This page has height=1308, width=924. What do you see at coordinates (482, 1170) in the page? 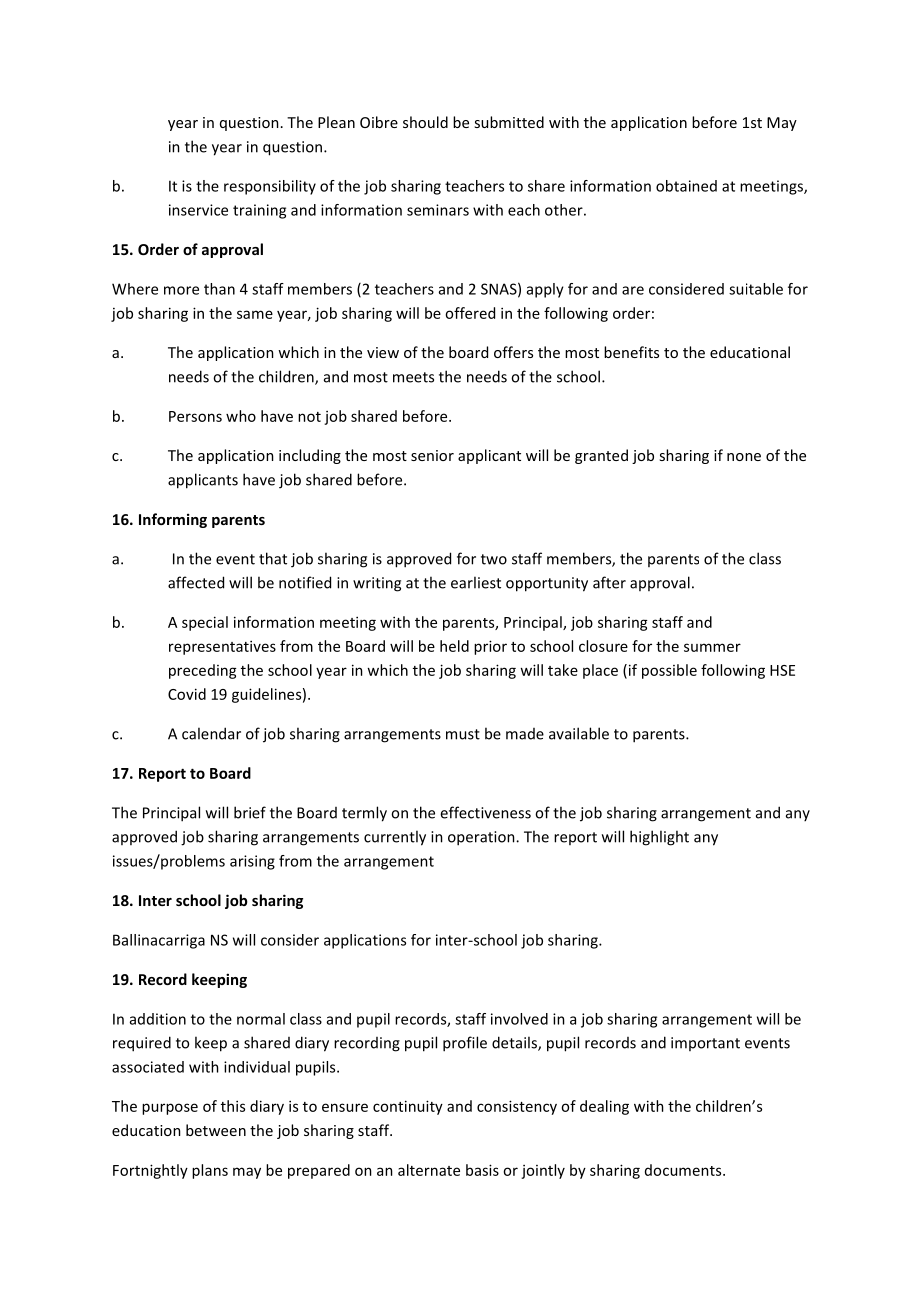
I see `basis` at bounding box center [482, 1170].
